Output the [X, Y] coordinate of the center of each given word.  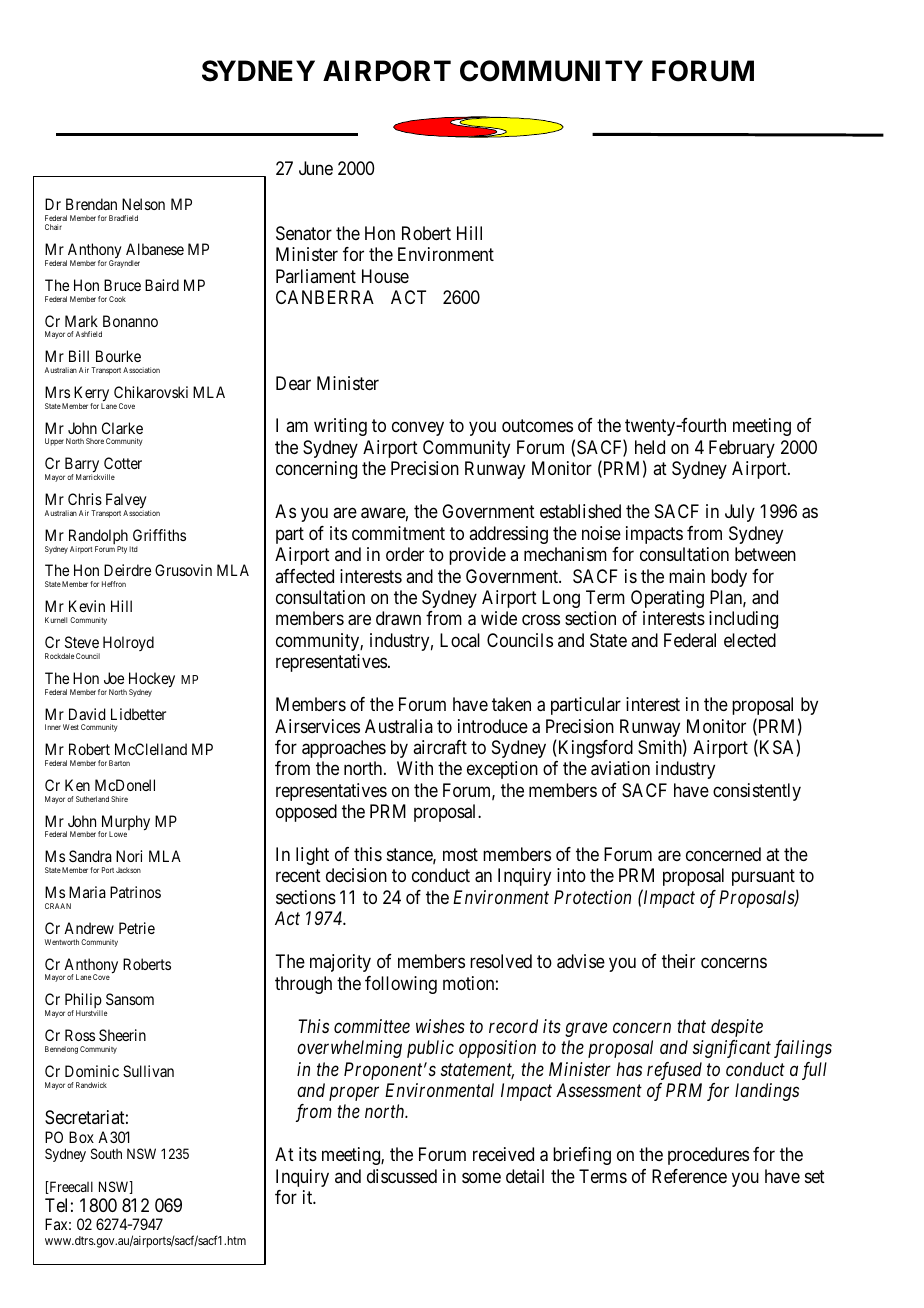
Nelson [143, 204]
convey [418, 429]
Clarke [122, 428]
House [385, 276]
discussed [402, 1176]
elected [750, 640]
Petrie [137, 928]
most [460, 854]
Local [460, 640]
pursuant [763, 878]
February [742, 449]
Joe [114, 678]
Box [81, 1137]
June [316, 168]
